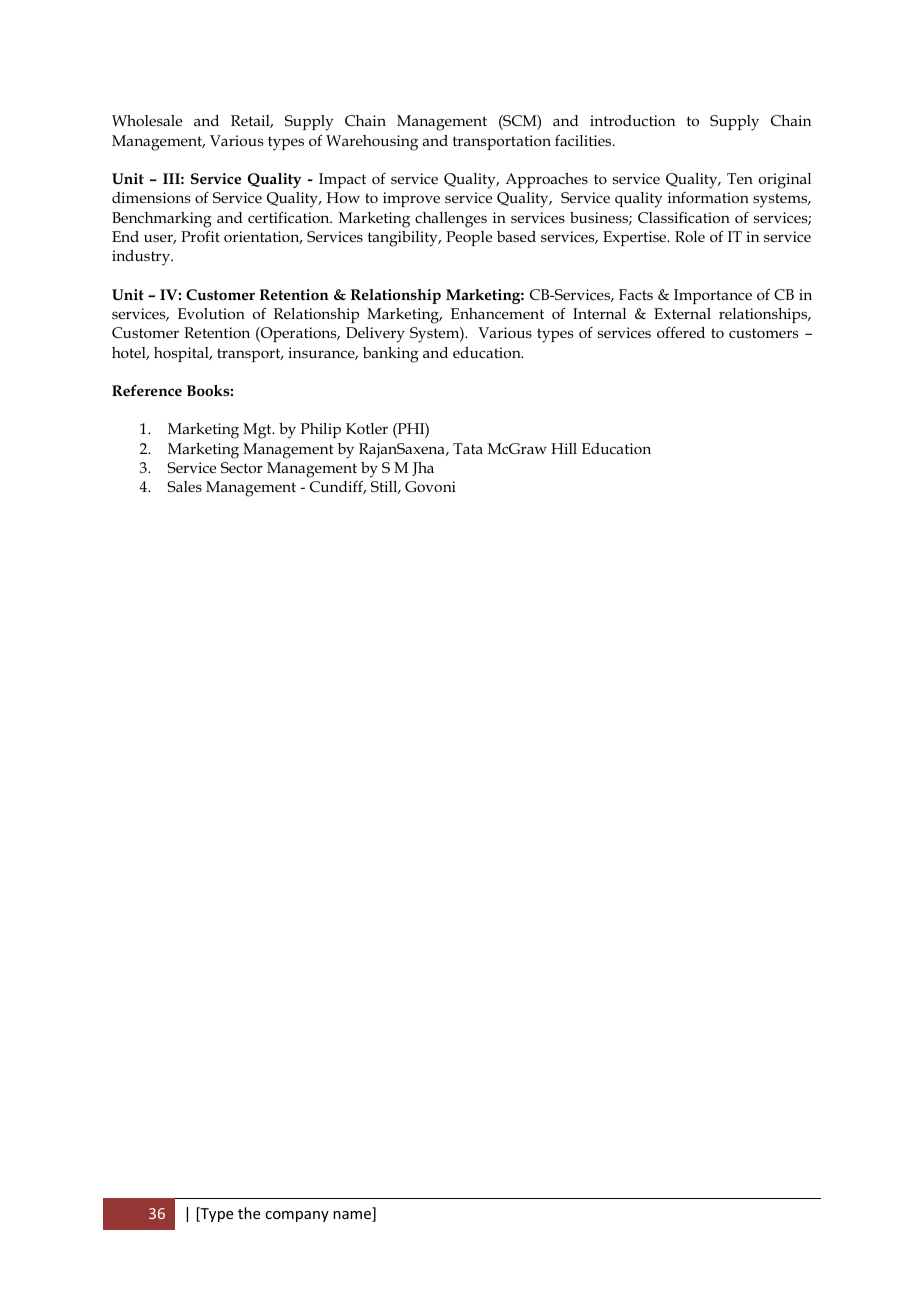  I want to click on Sales, so click(184, 486).
